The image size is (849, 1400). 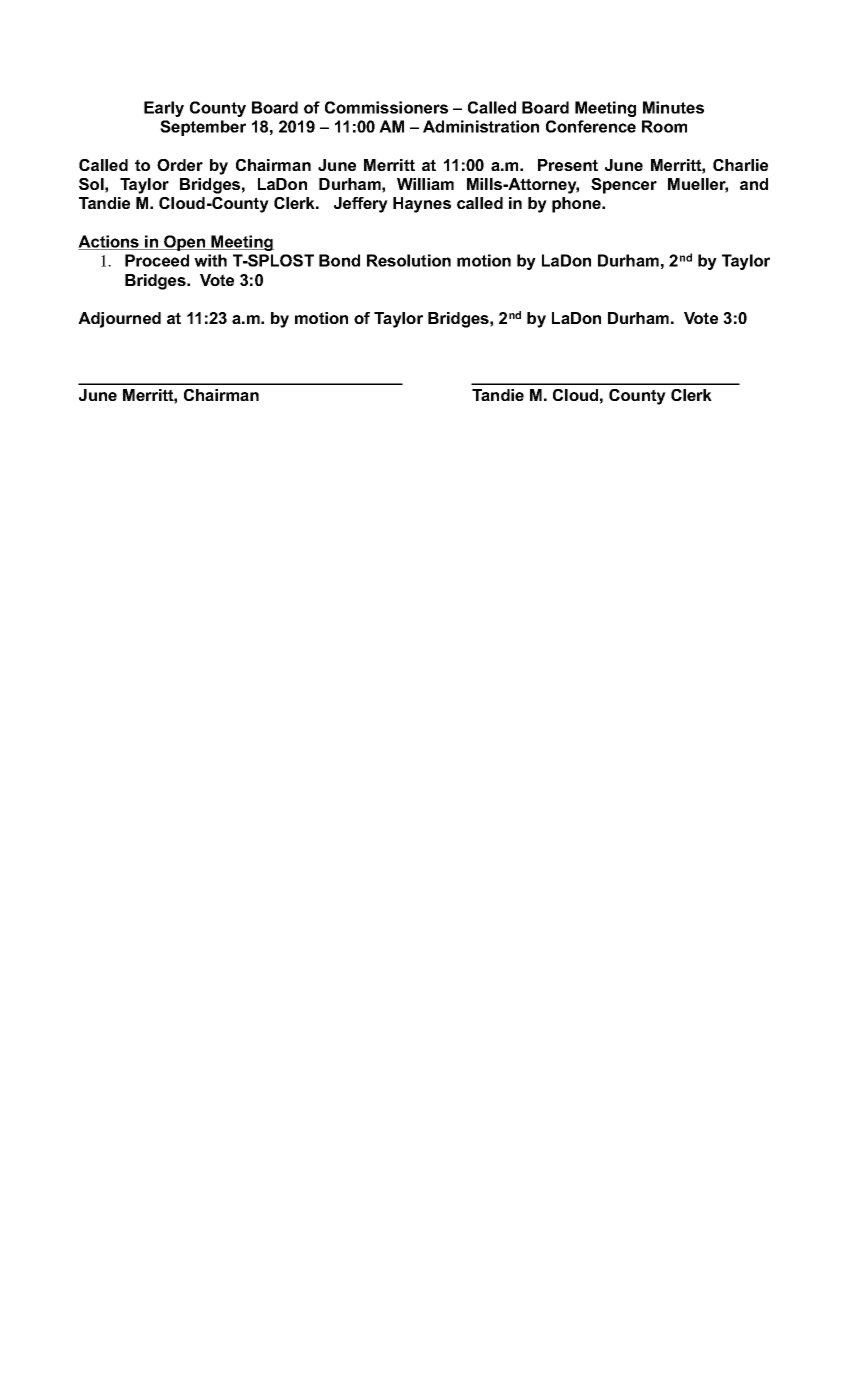 What do you see at coordinates (624, 186) in the screenshot?
I see `Spencer` at bounding box center [624, 186].
